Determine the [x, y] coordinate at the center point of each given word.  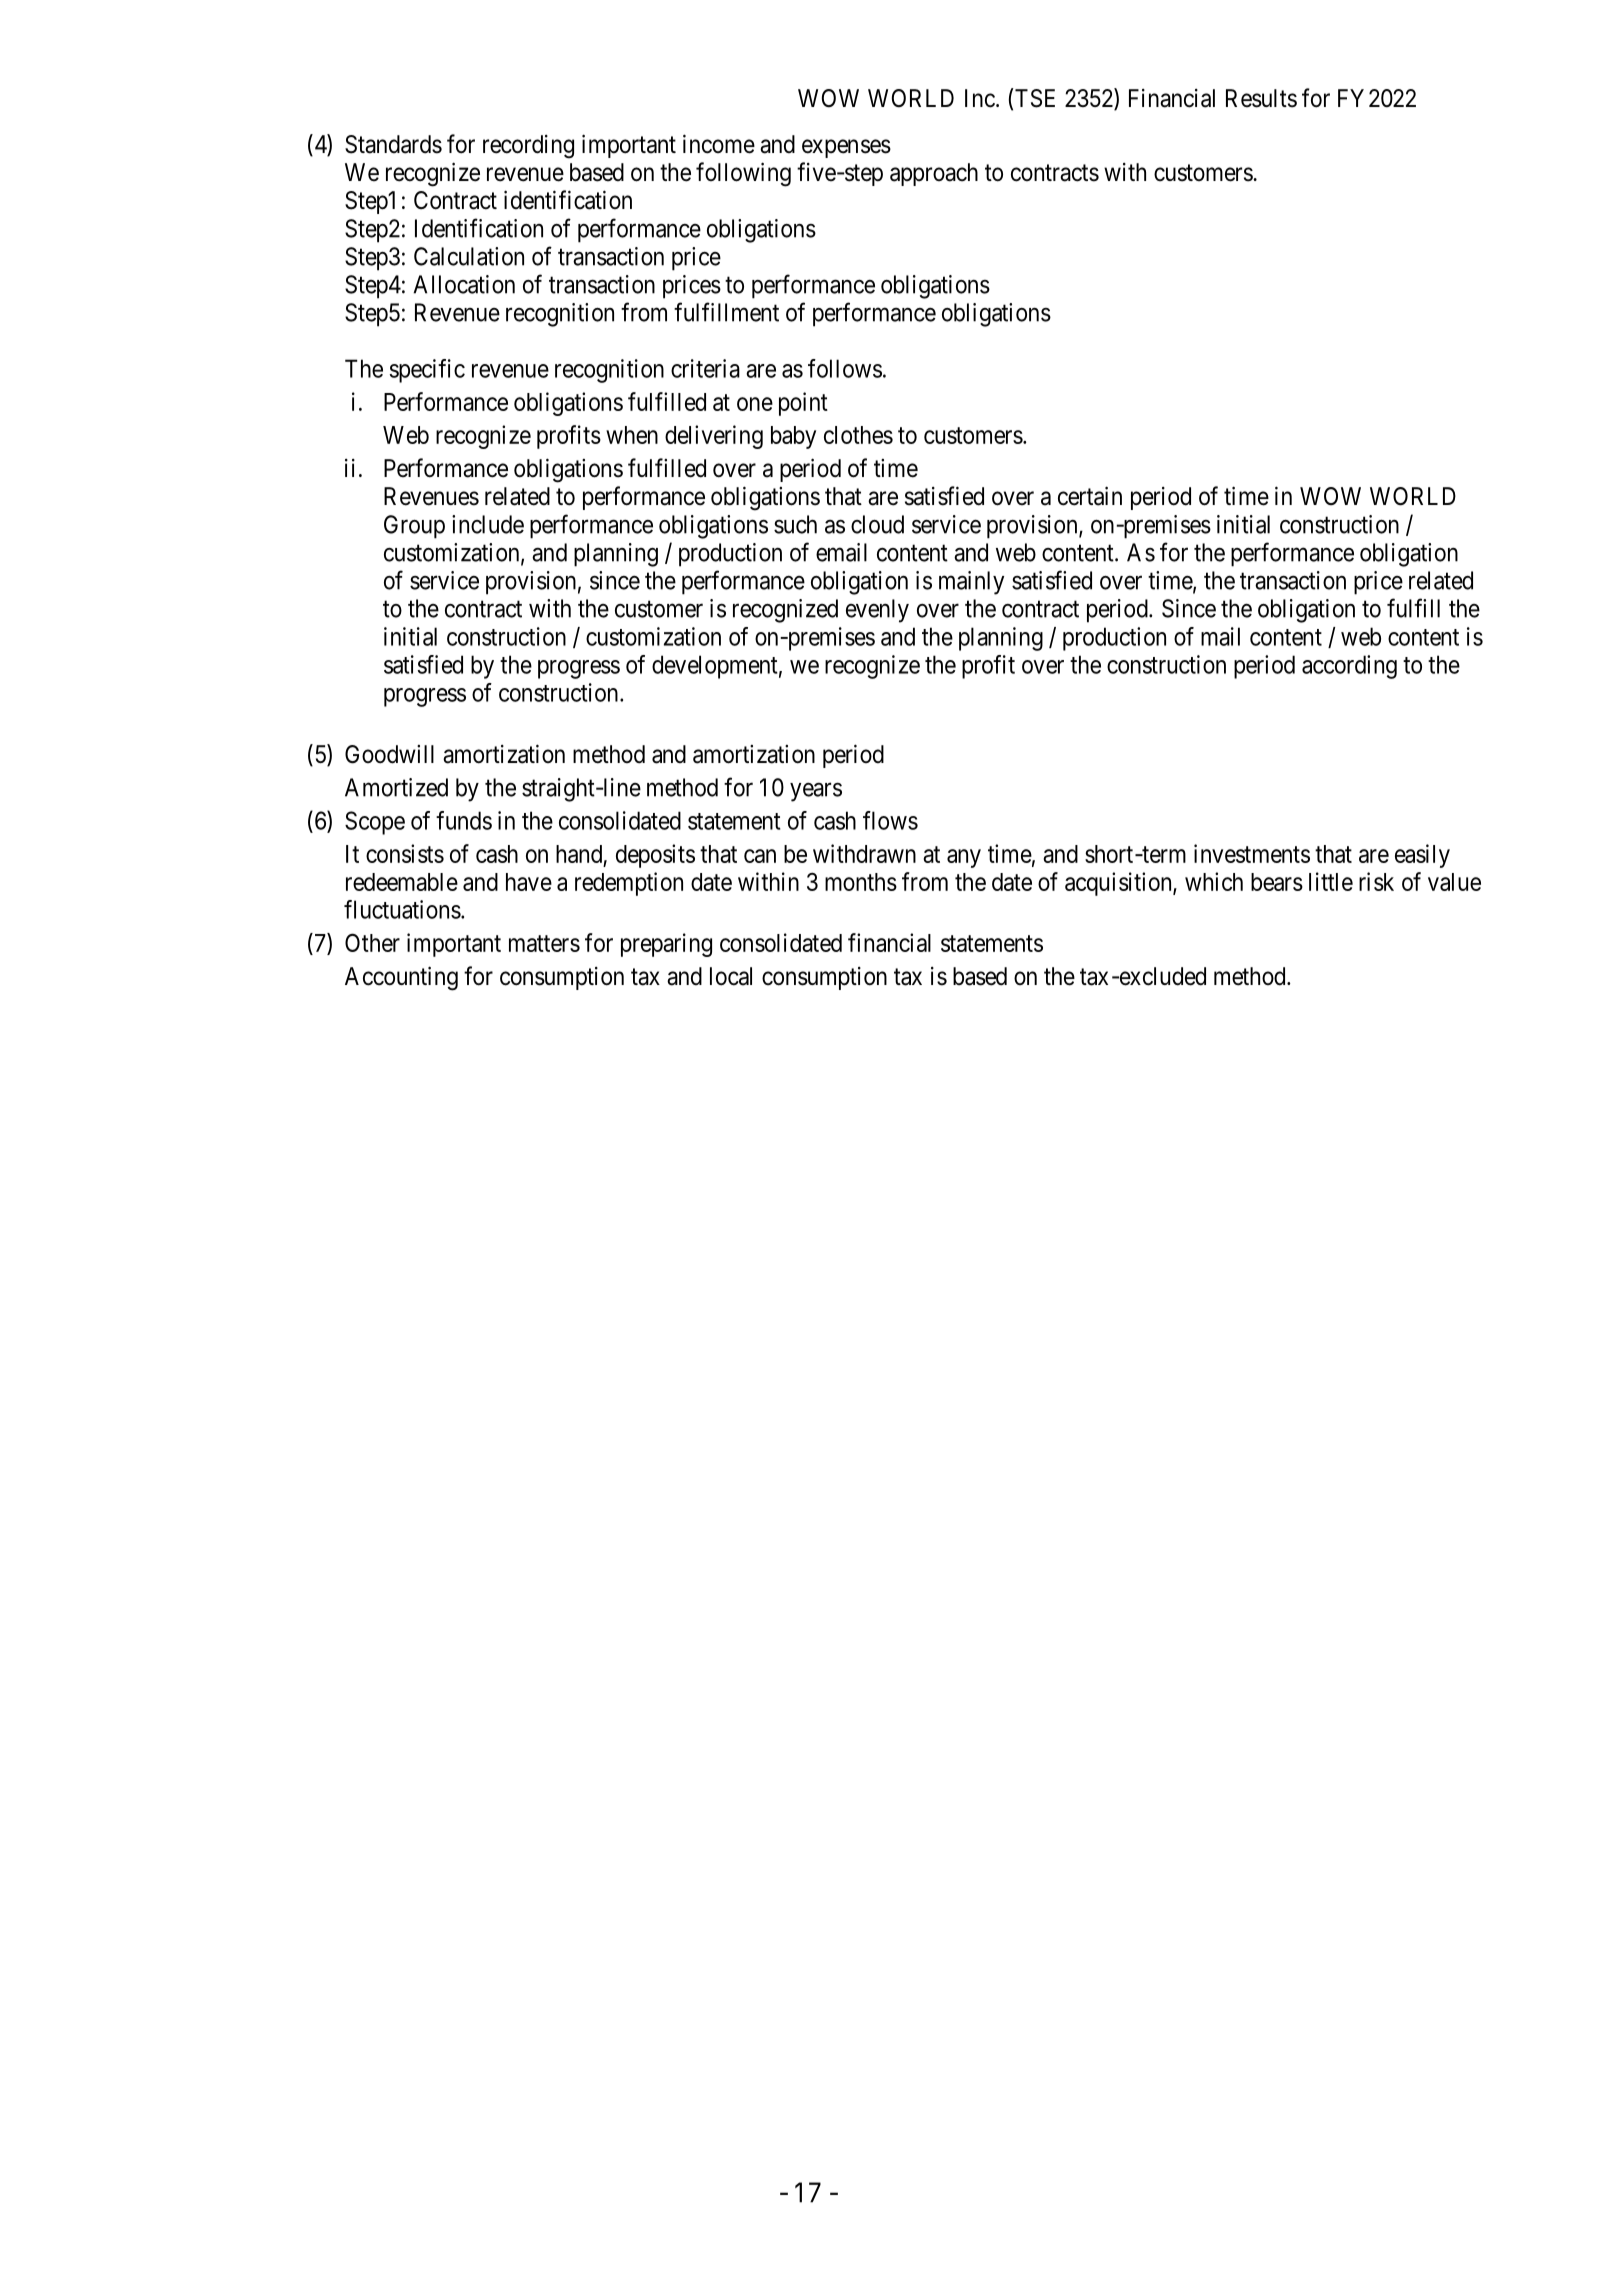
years [816, 792]
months [861, 882]
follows [845, 368]
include [488, 524]
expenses [846, 148]
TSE [1034, 98]
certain [1090, 496]
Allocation [464, 284]
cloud [877, 524]
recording [528, 147]
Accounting [401, 978]
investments [1252, 853]
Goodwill [389, 754]
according [1349, 667]
